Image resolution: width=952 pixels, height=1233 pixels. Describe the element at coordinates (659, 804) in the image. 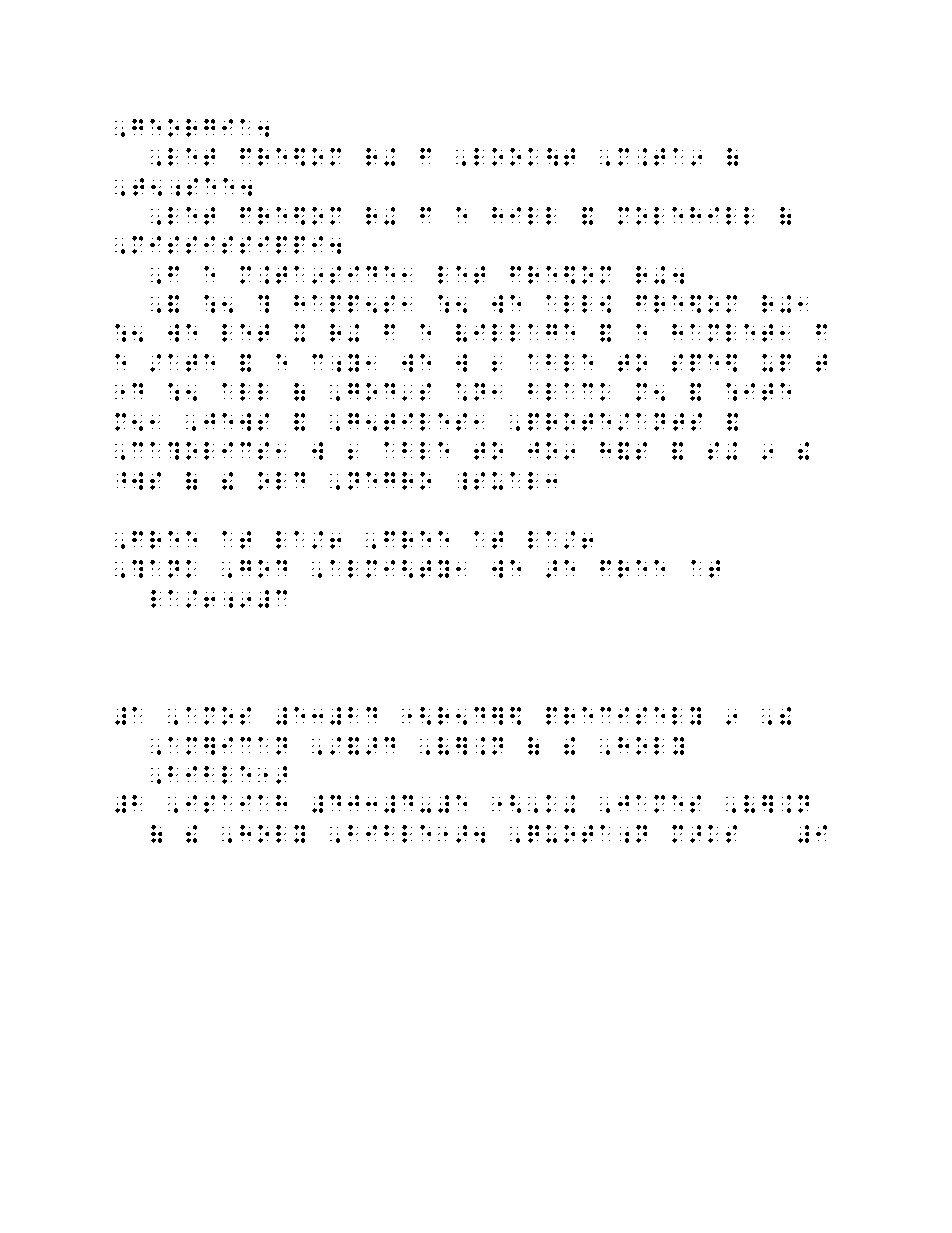

I see `JAMES` at that location.
